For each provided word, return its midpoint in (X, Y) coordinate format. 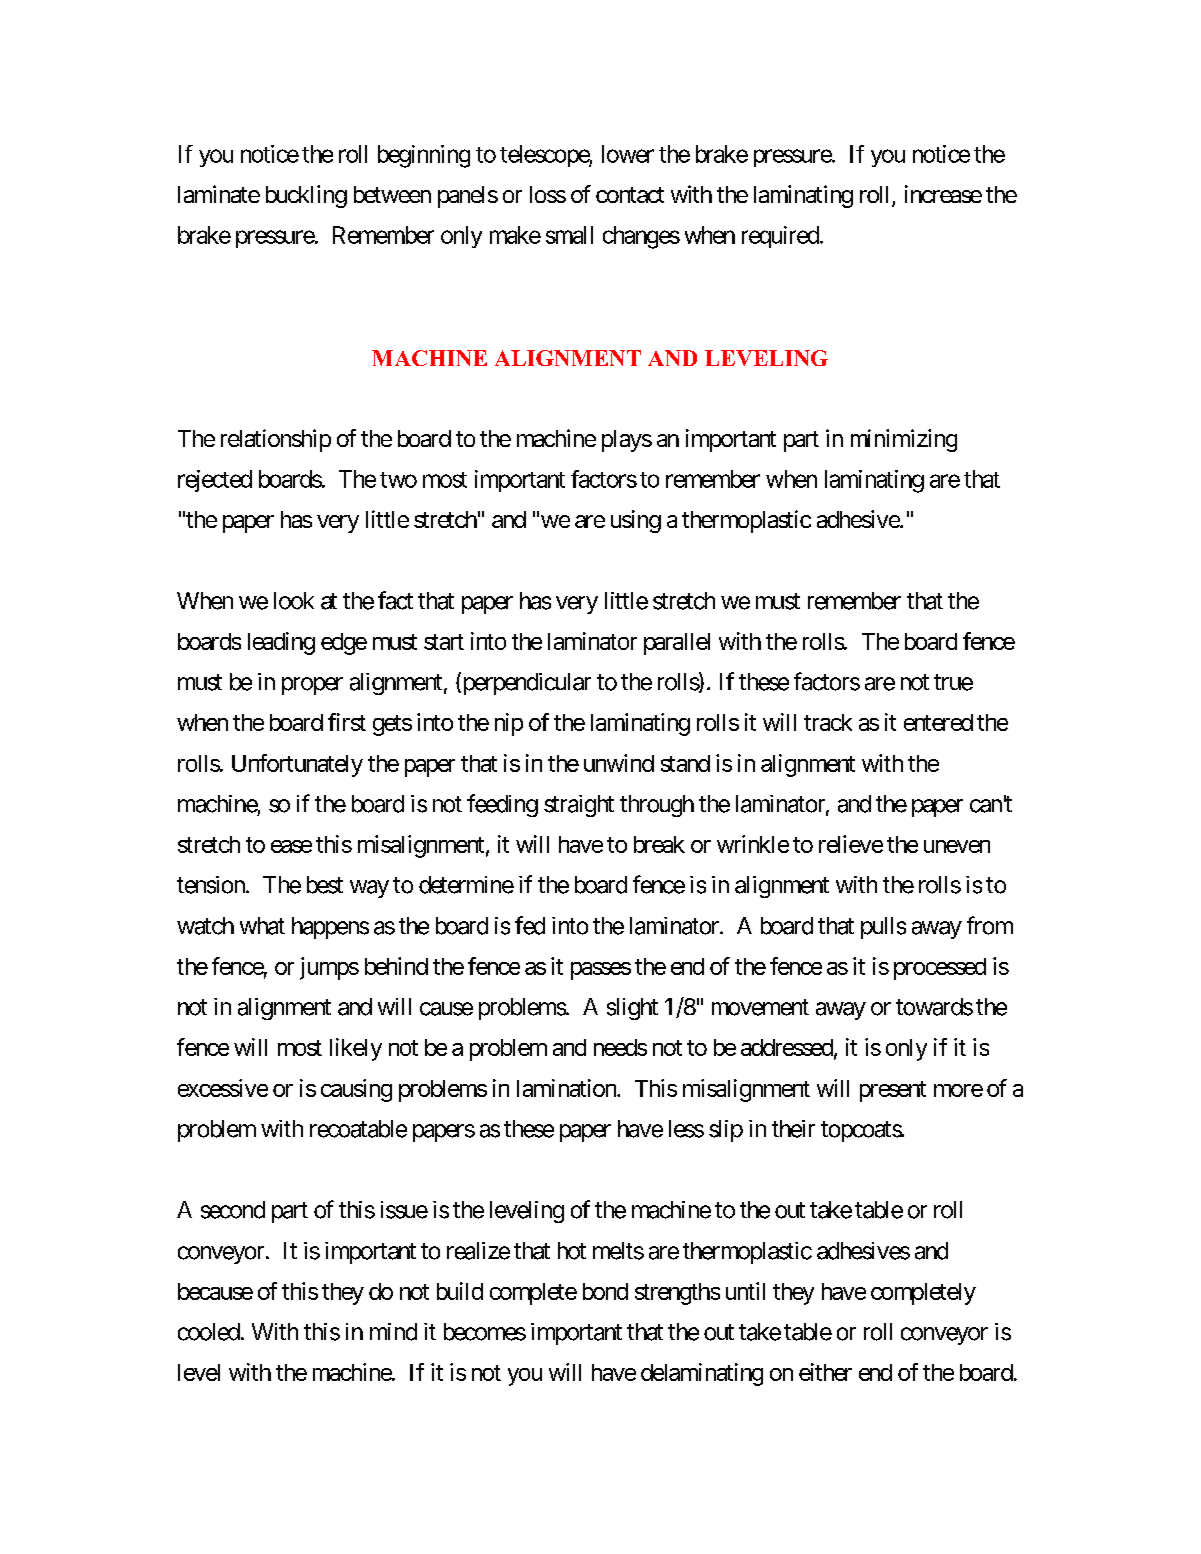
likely (356, 1049)
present (893, 1091)
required (780, 237)
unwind (619, 763)
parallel (677, 644)
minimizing (904, 440)
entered (938, 722)
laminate (219, 194)
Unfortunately (297, 765)
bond (605, 1291)
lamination (567, 1088)
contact (630, 195)
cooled (209, 1332)
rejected (215, 481)
